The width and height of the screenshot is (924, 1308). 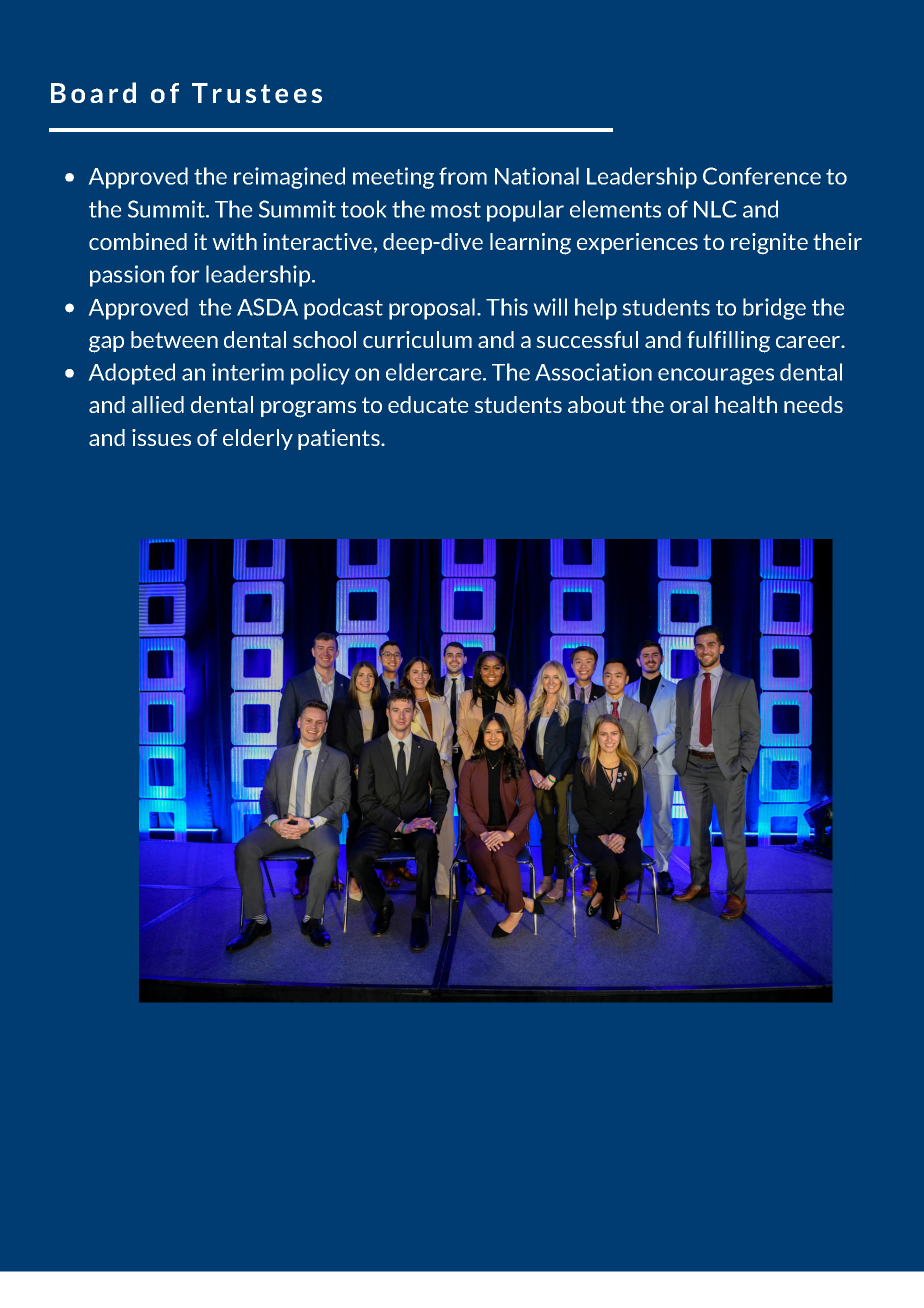 What do you see at coordinates (393, 178) in the screenshot?
I see `meeting` at bounding box center [393, 178].
